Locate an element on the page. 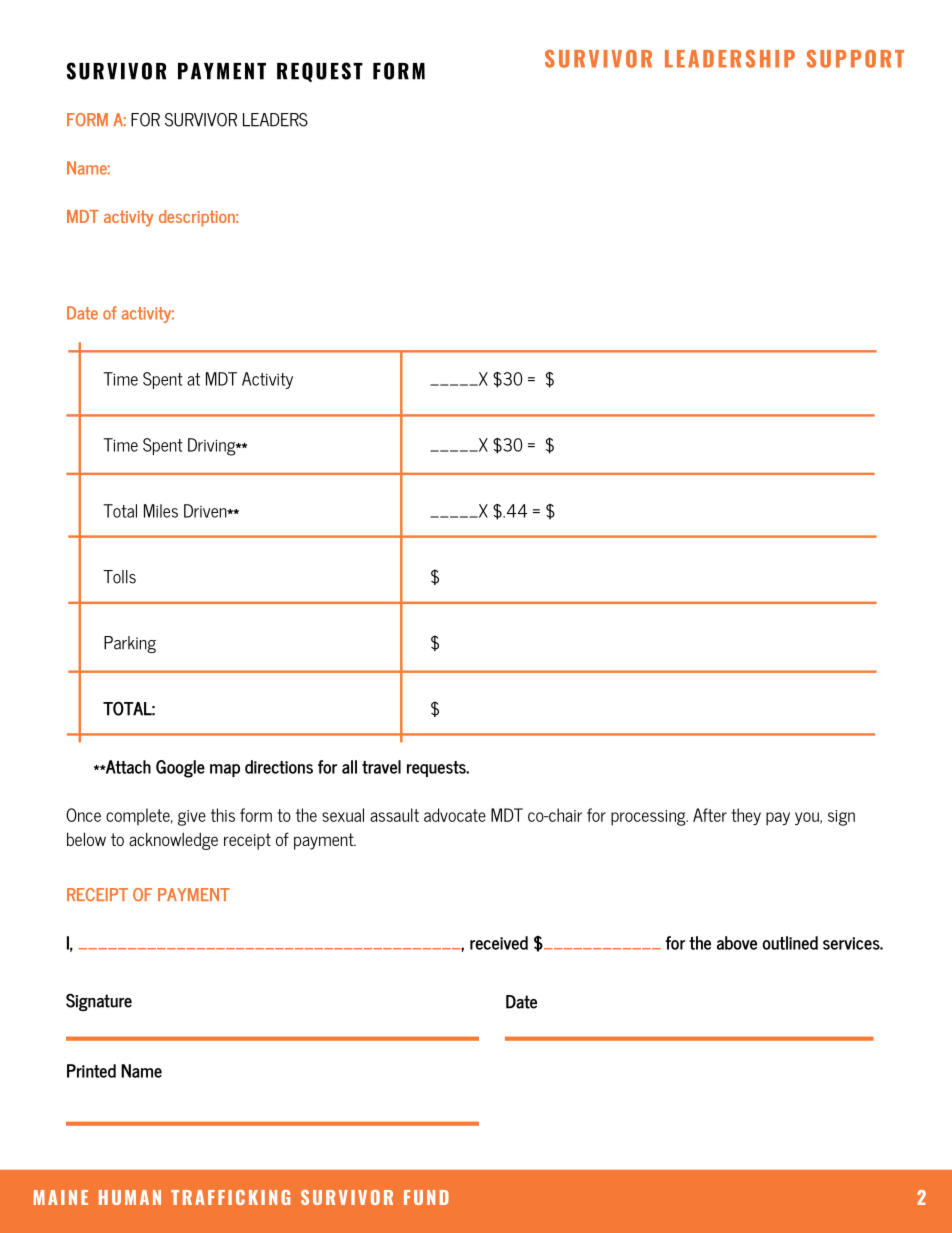  they is located at coordinates (746, 816).
